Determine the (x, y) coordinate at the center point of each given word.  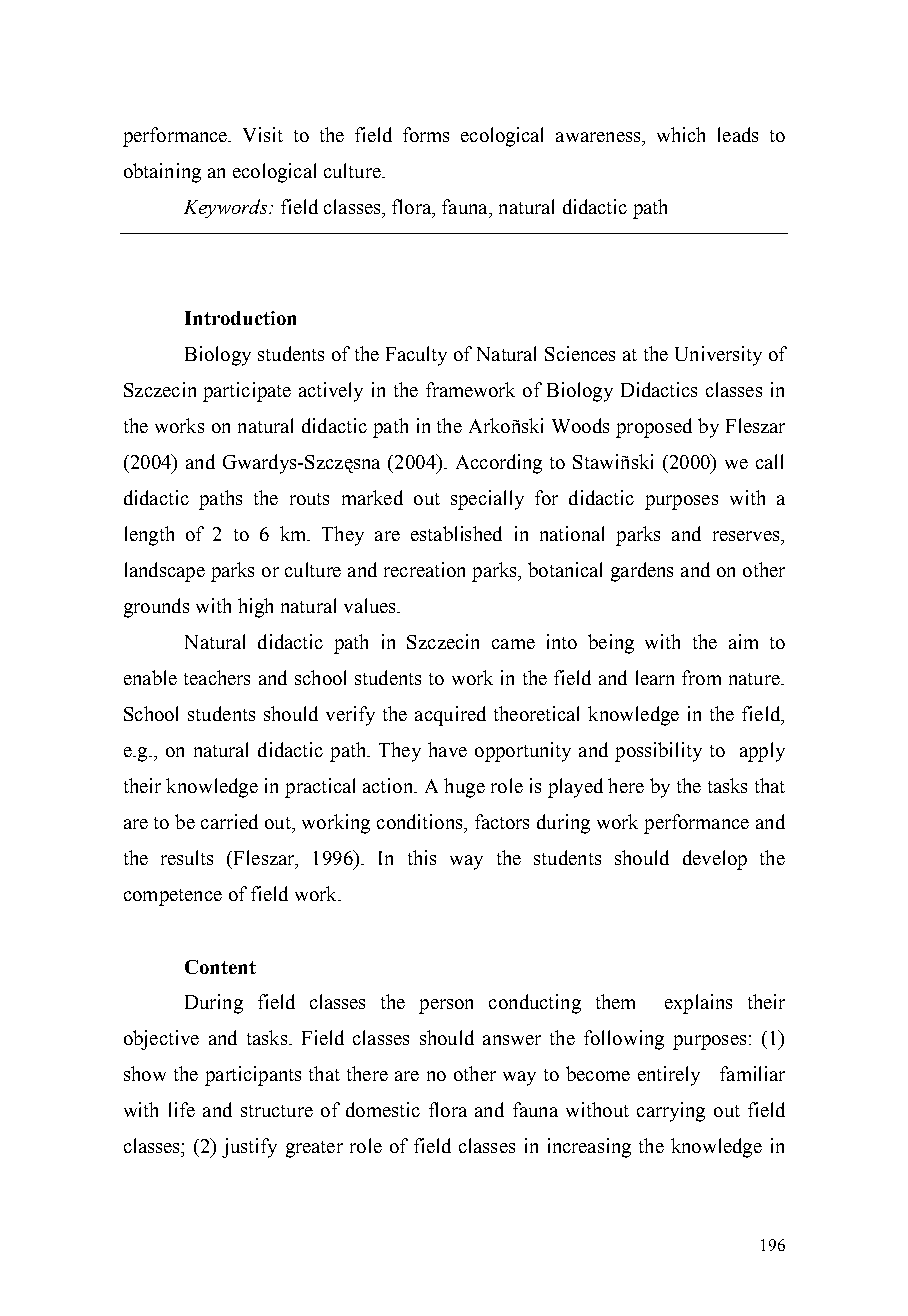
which (681, 134)
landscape (165, 572)
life (182, 1109)
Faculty (416, 356)
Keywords (227, 208)
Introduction (240, 318)
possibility (658, 752)
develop (715, 860)
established (456, 533)
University (718, 356)
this (422, 857)
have (447, 749)
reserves (747, 536)
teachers (217, 677)
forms (426, 134)
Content (220, 967)
